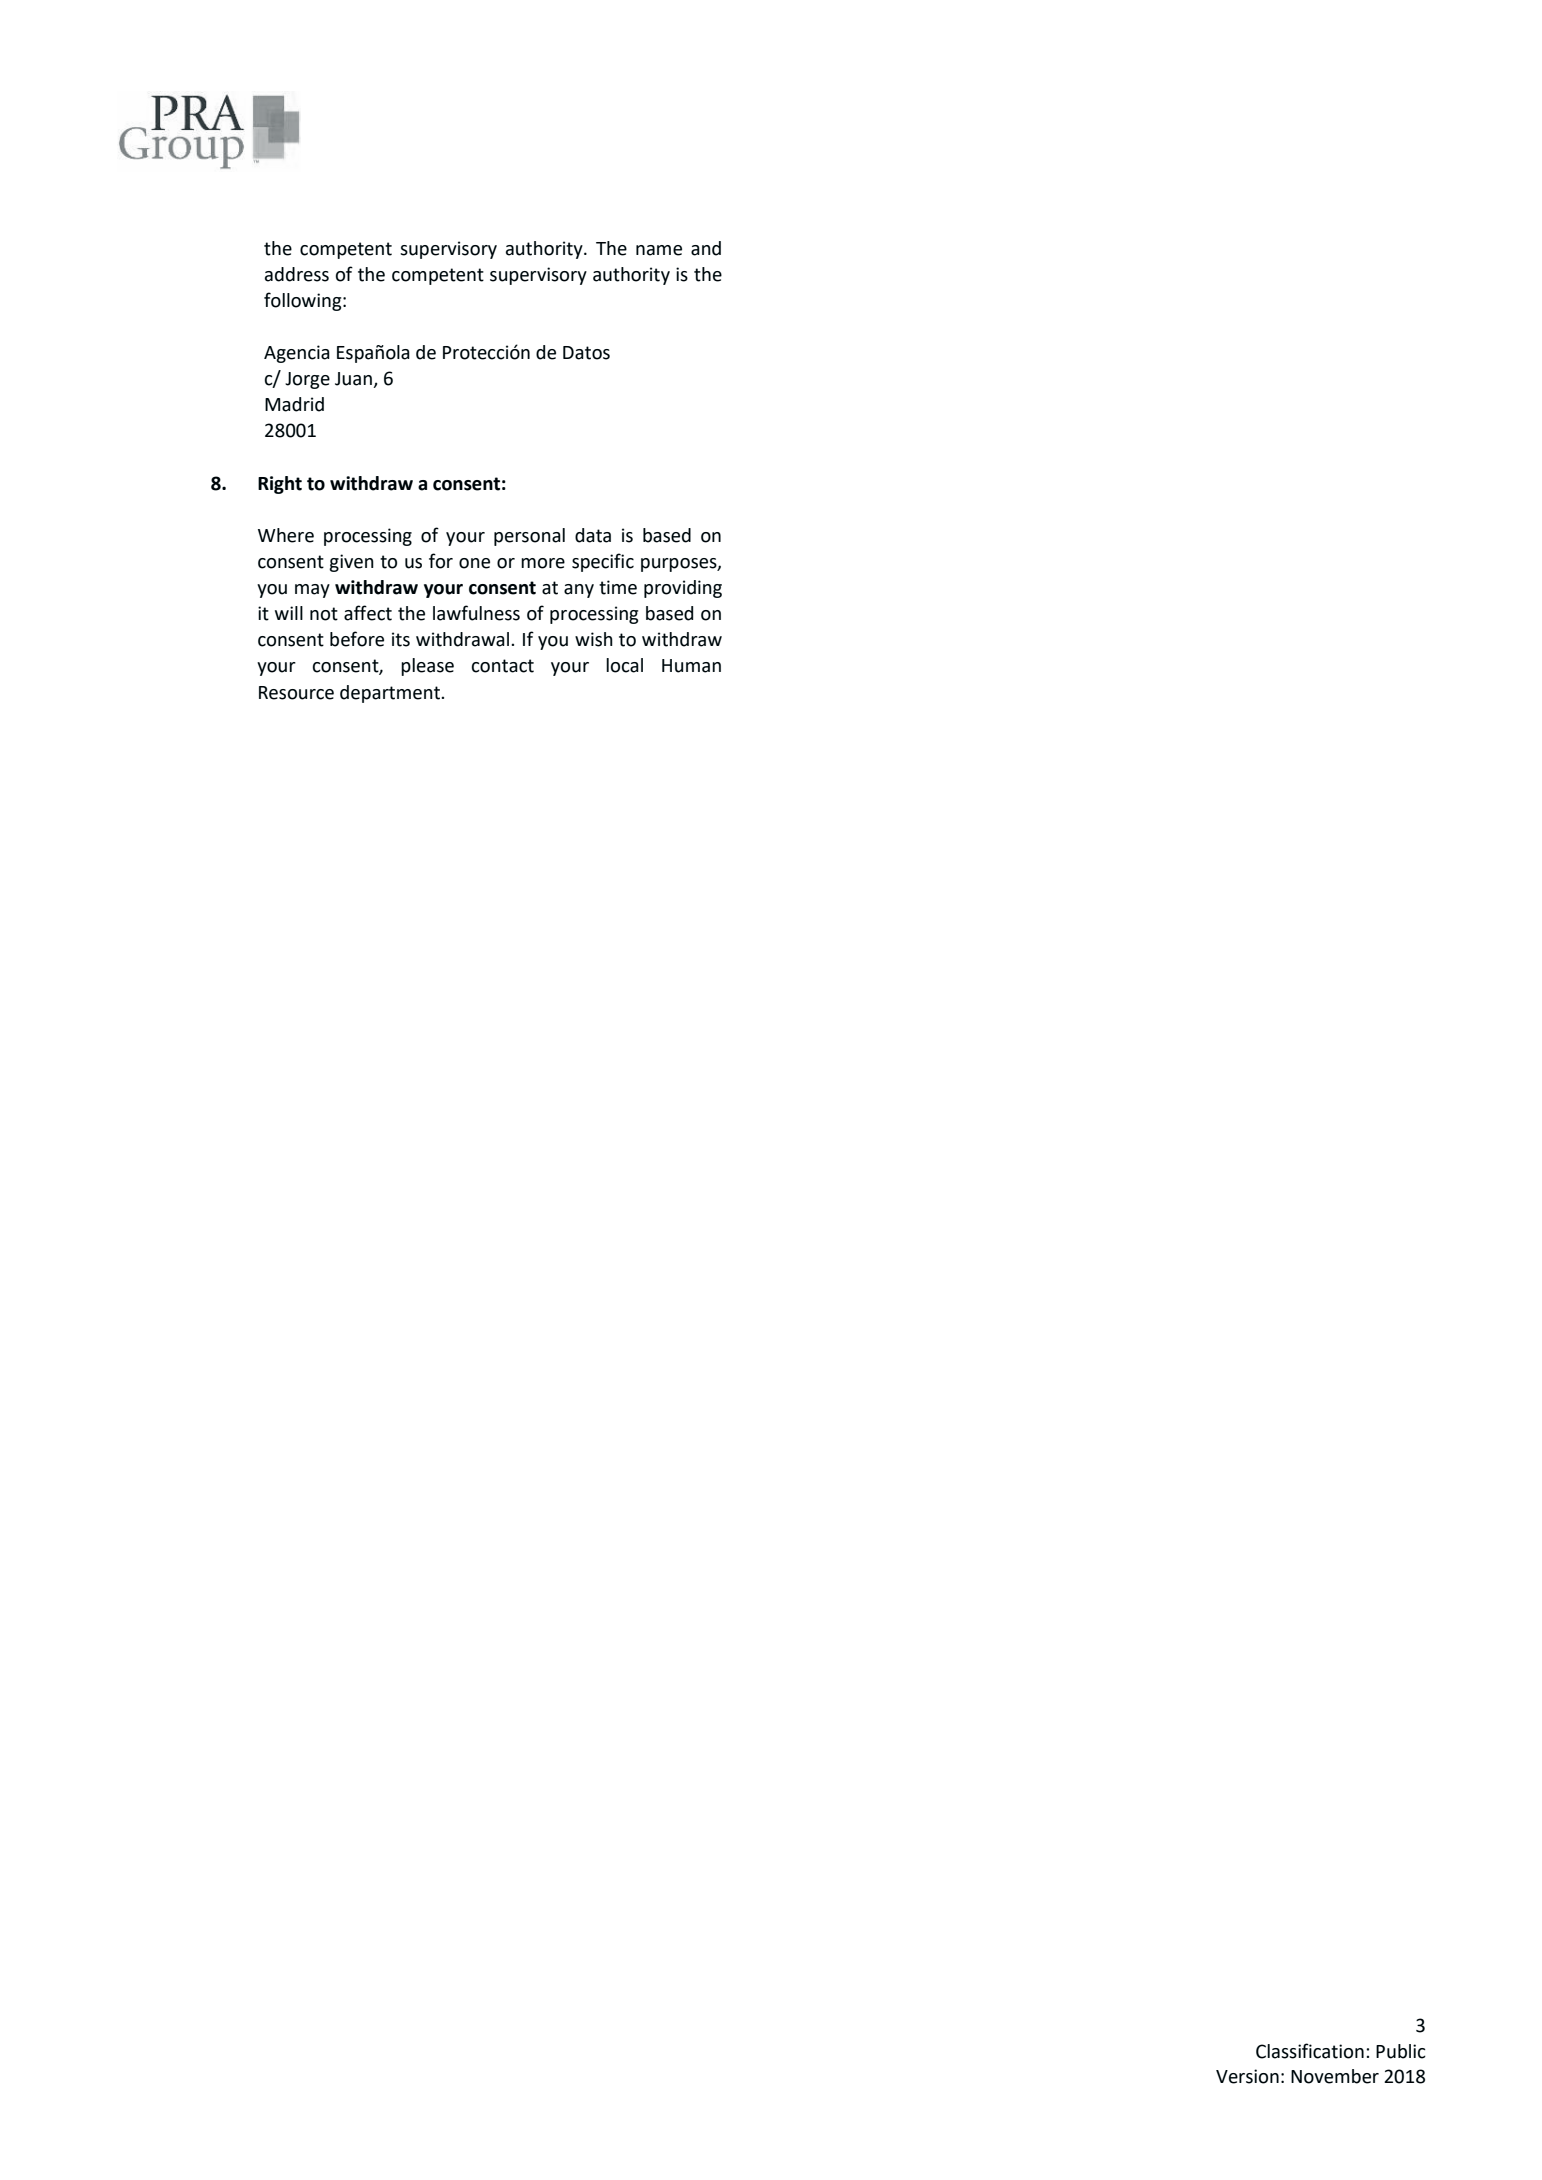 This screenshot has width=1542, height=2180. What do you see at coordinates (296, 693) in the screenshot?
I see `Resource` at bounding box center [296, 693].
